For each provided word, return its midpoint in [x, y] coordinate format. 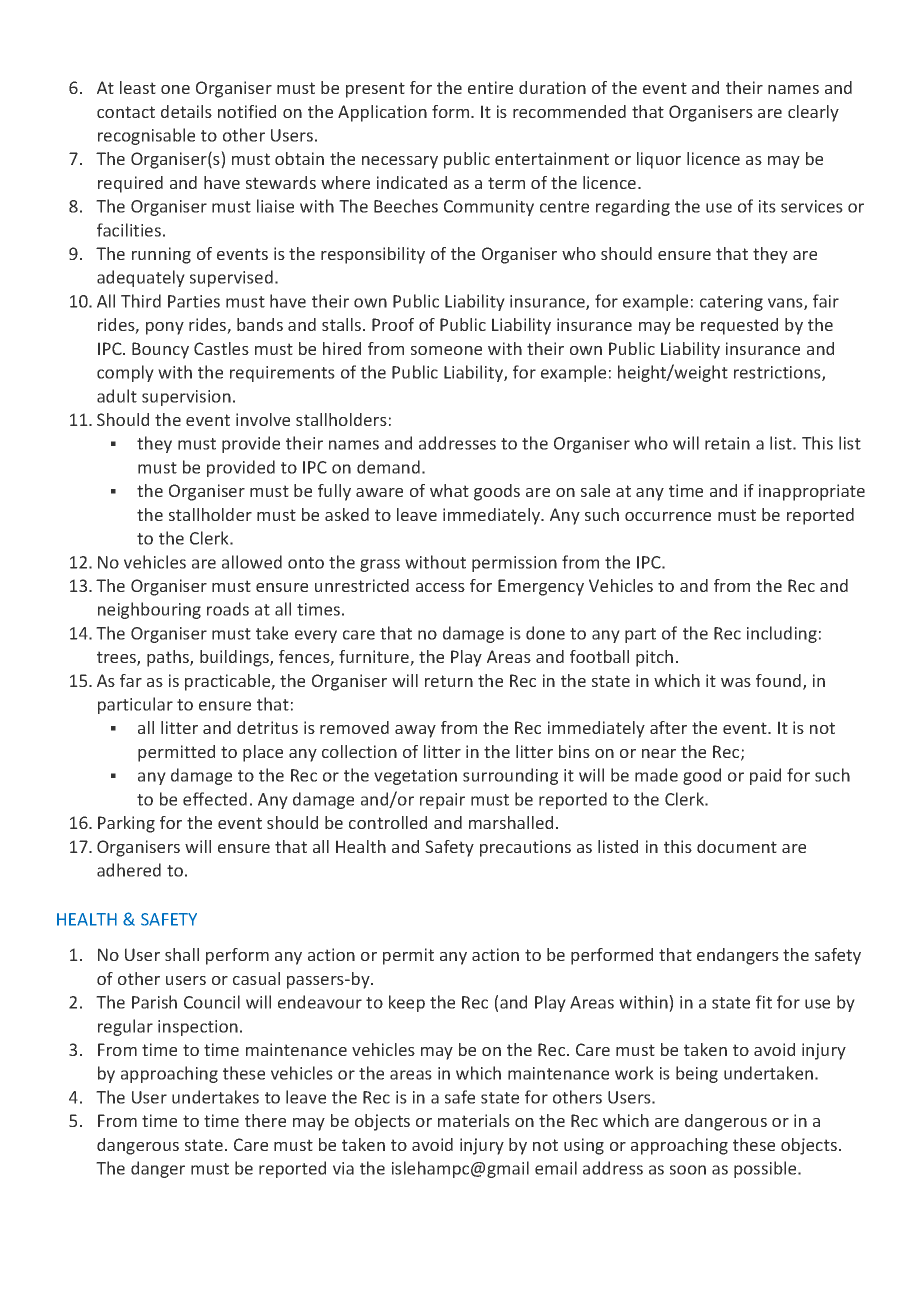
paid [765, 776]
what [449, 490]
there [265, 1120]
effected [215, 799]
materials [474, 1120]
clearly [813, 113]
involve [263, 419]
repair [442, 801]
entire [490, 87]
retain [727, 443]
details [186, 111]
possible [766, 1169]
